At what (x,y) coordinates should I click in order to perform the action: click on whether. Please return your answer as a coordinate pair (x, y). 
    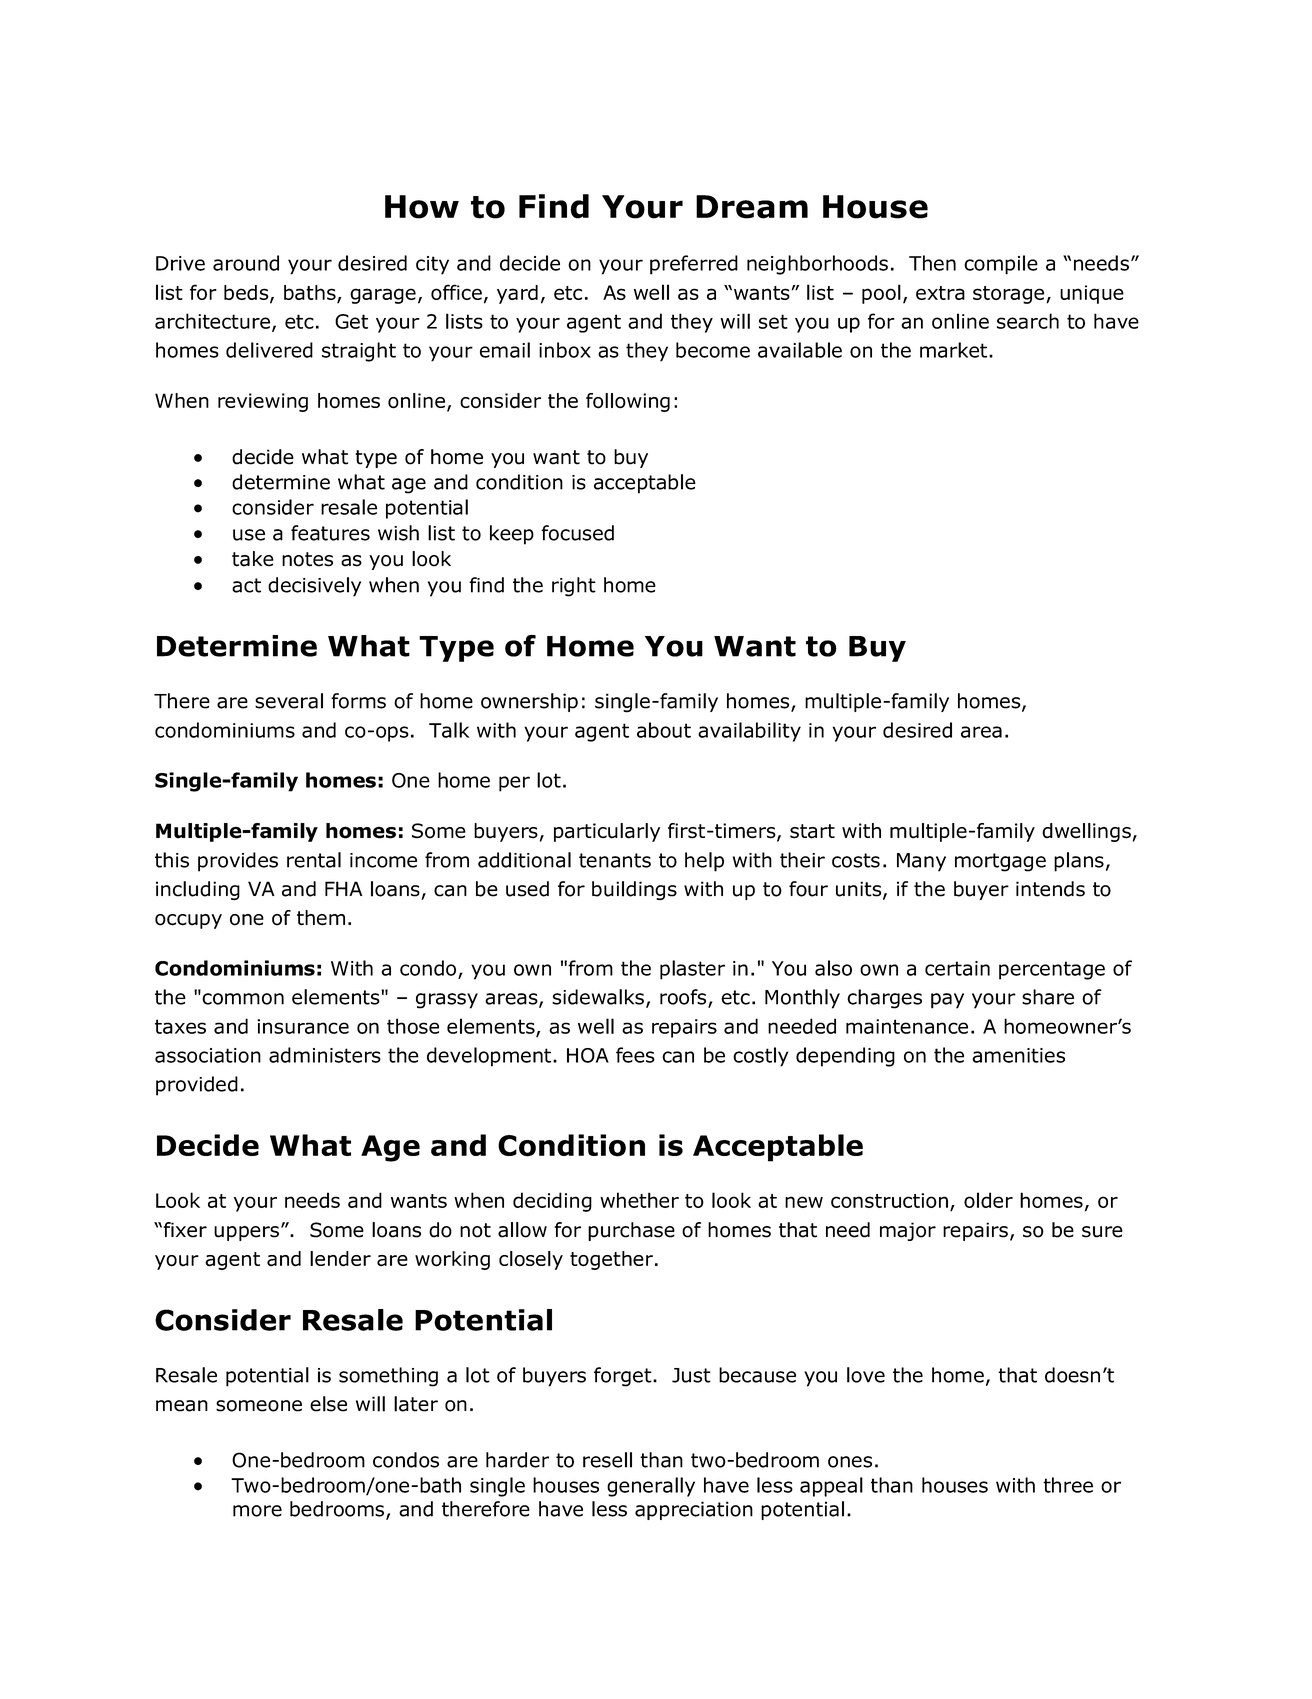
    Looking at the image, I should click on (639, 1200).
